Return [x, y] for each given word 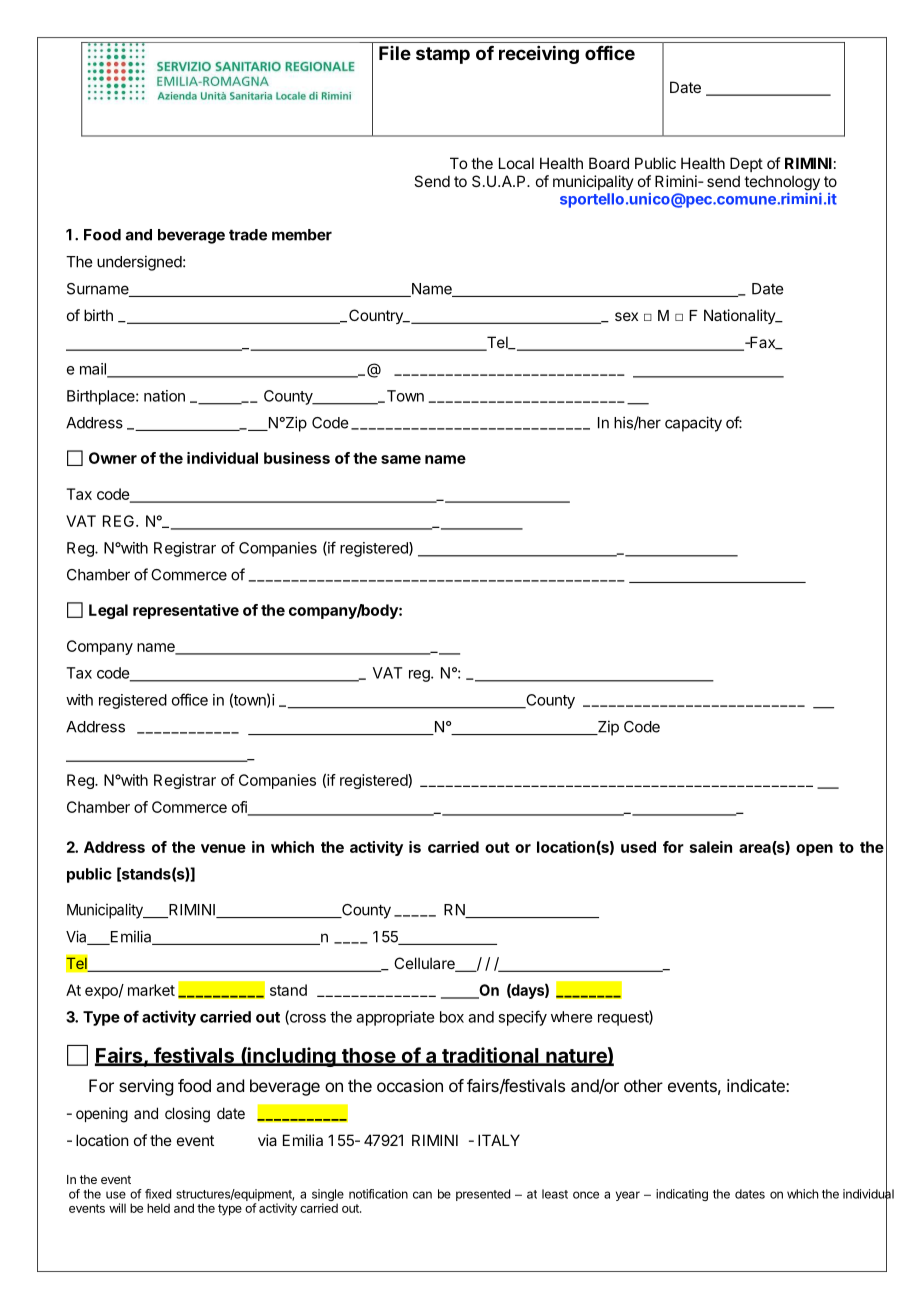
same [401, 459]
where [572, 1017]
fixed [158, 1194]
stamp [443, 55]
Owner [113, 458]
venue [223, 848]
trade [248, 235]
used [638, 847]
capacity [693, 424]
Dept [746, 164]
